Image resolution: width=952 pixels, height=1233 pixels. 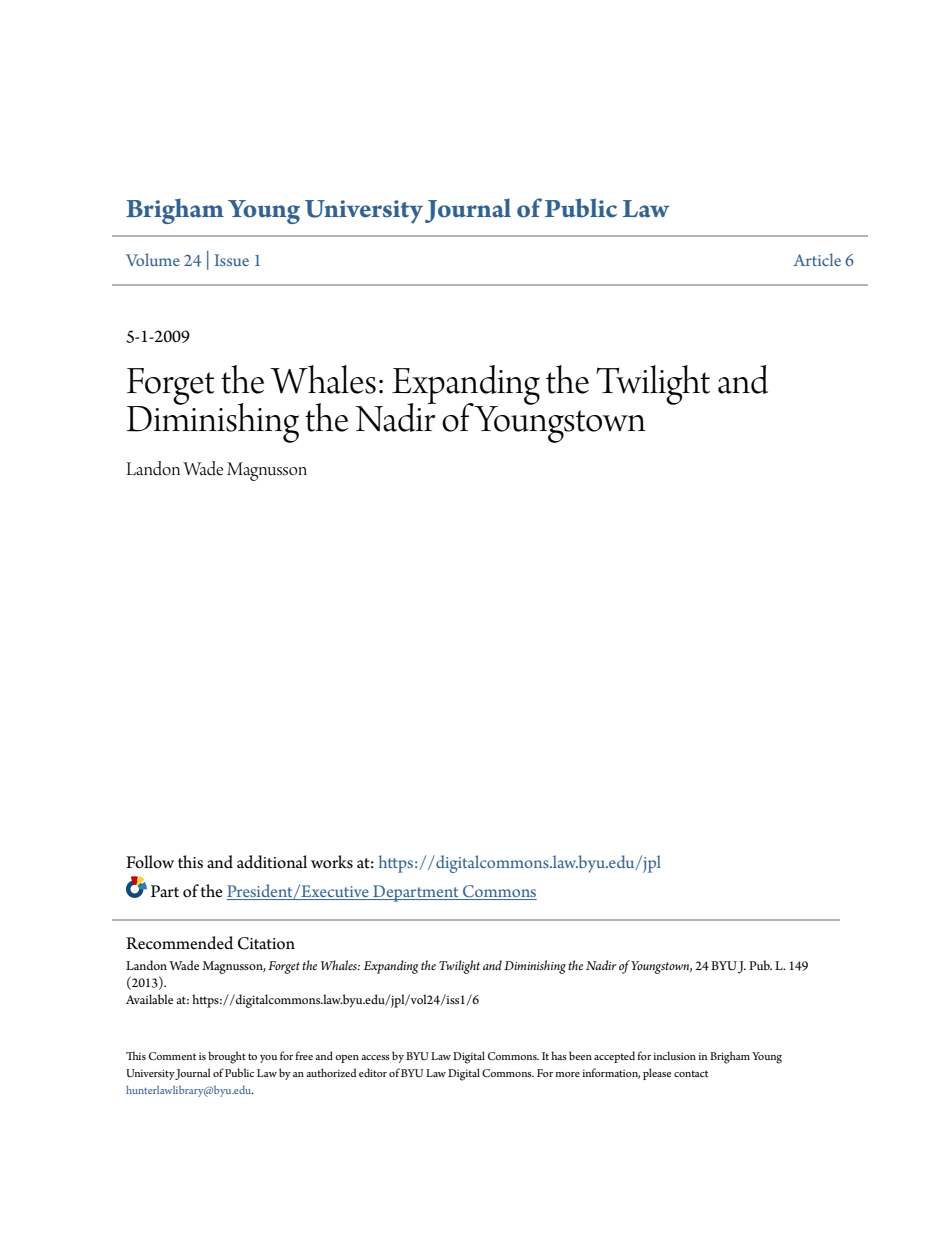 What do you see at coordinates (266, 943) in the screenshot?
I see `Citation` at bounding box center [266, 943].
